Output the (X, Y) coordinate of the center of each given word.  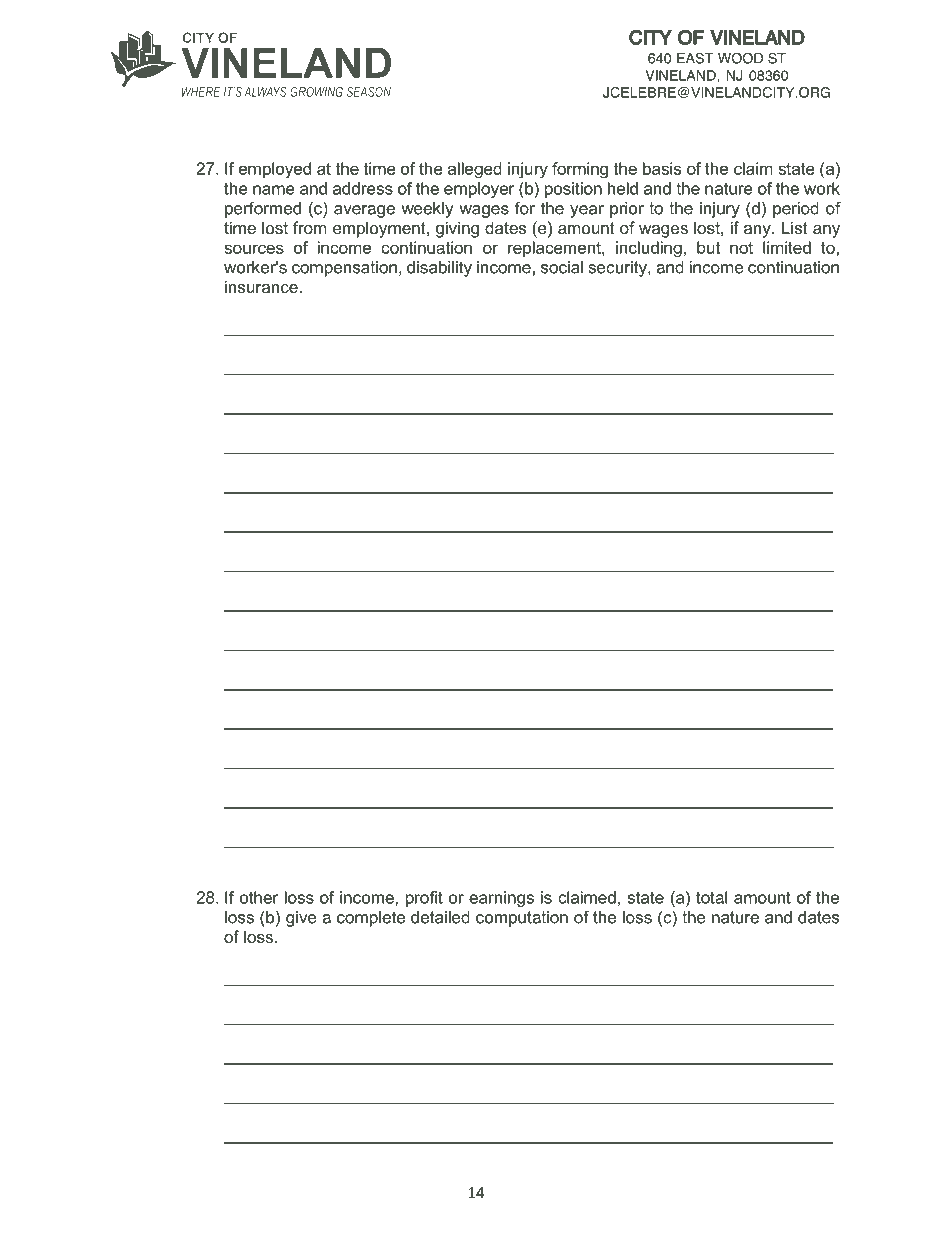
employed (275, 170)
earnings (501, 899)
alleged (475, 170)
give (301, 919)
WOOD (740, 58)
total (711, 897)
